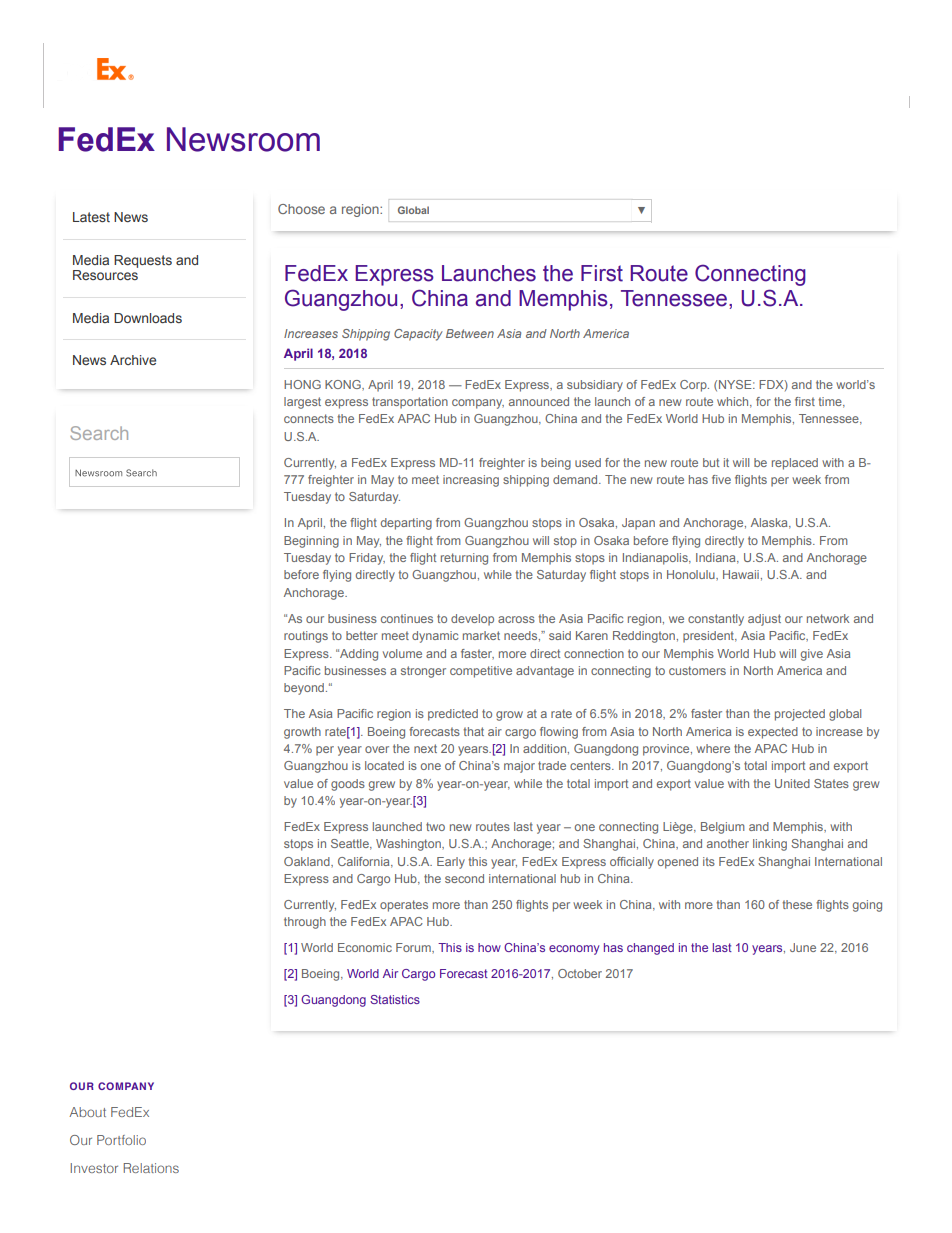  What do you see at coordinates (305, 923) in the screenshot?
I see `through` at bounding box center [305, 923].
